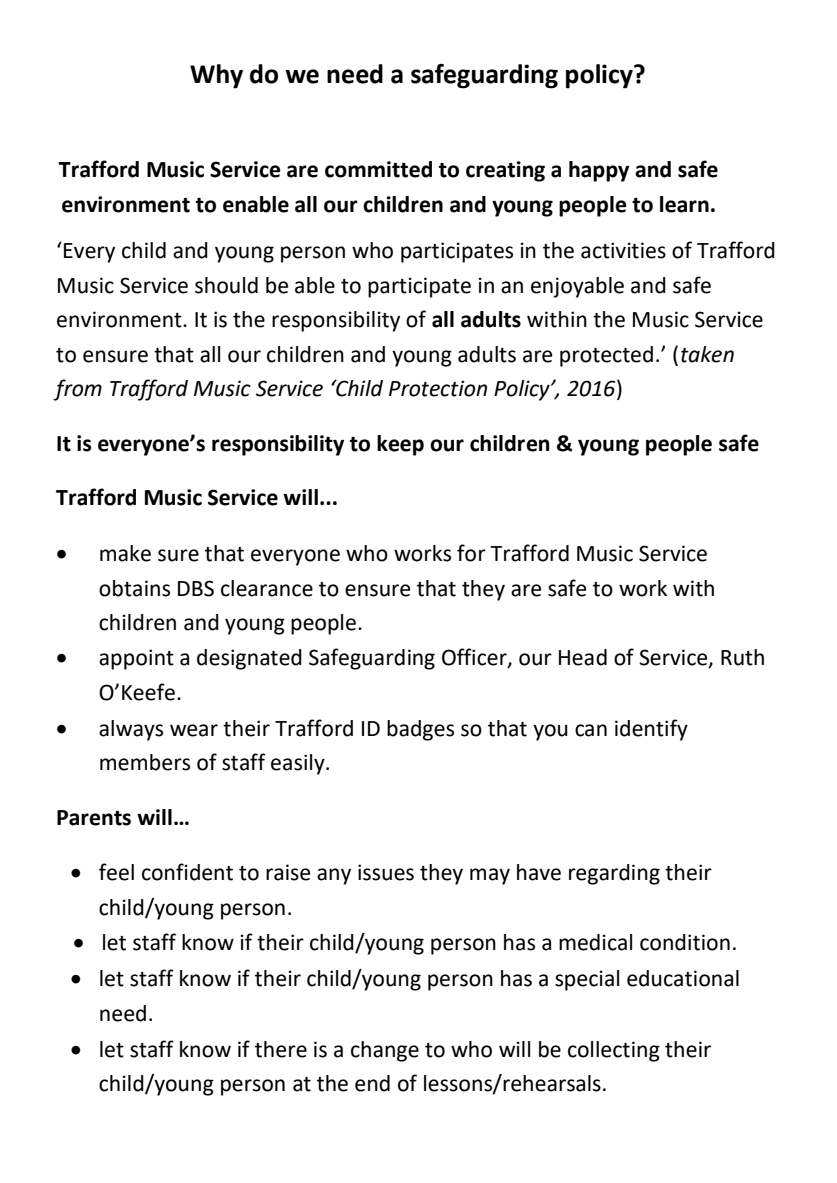  What do you see at coordinates (400, 445) in the document?
I see `keep` at bounding box center [400, 445].
